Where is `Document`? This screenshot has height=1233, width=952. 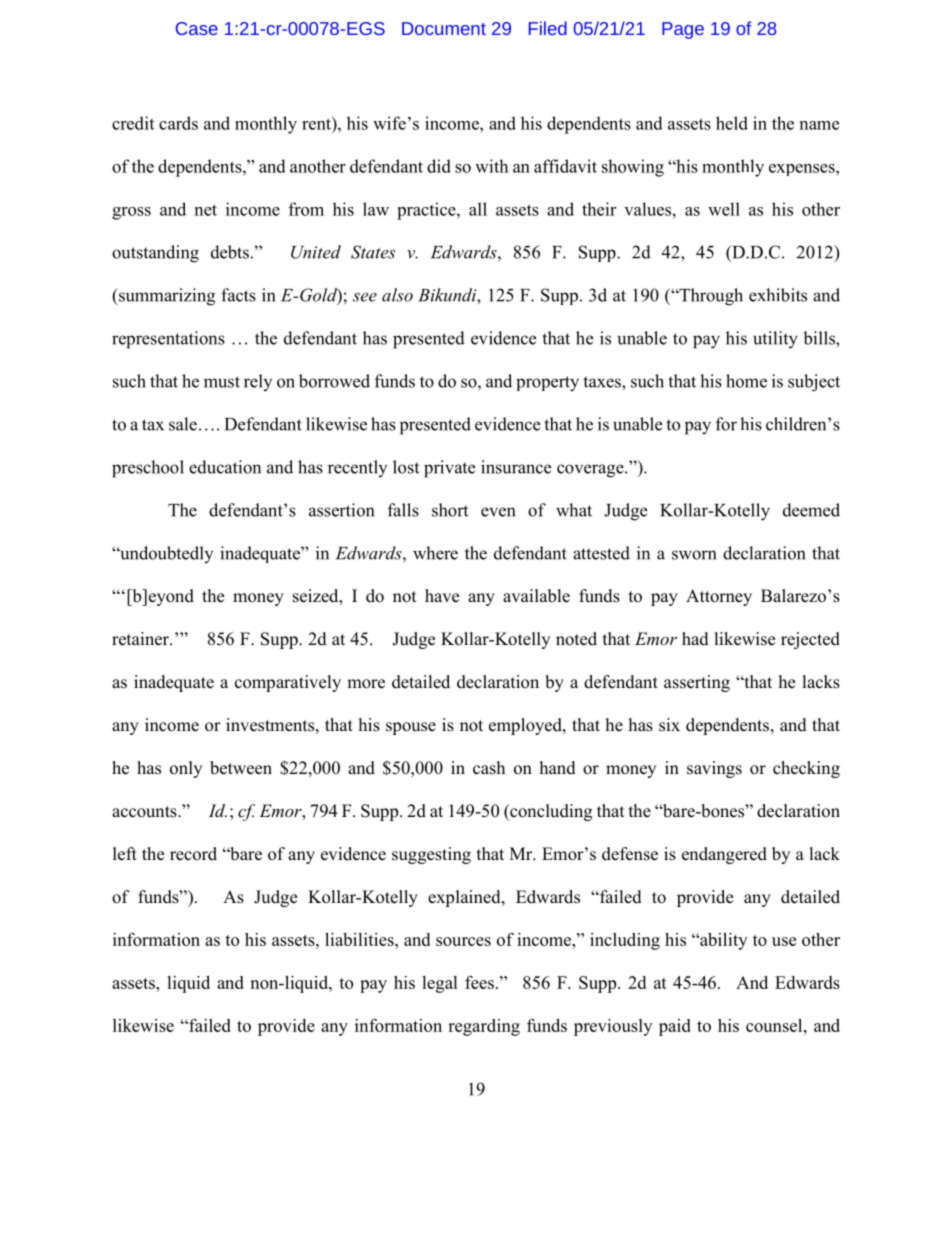 Document is located at coordinates (444, 28).
